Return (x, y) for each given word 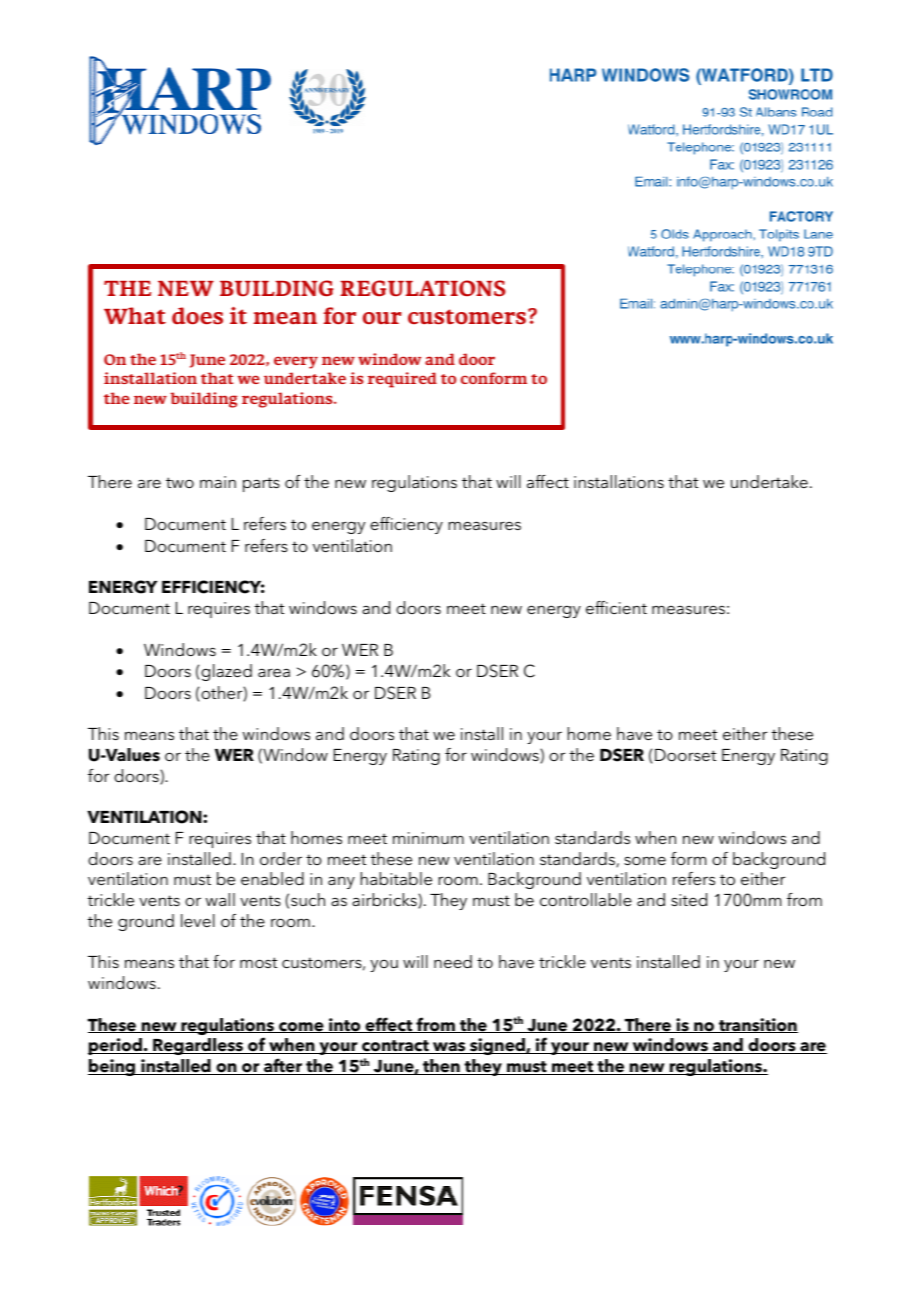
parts (261, 484)
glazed (226, 672)
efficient (616, 607)
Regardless (198, 1046)
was (449, 1048)
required (402, 380)
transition (757, 1025)
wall (220, 899)
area (274, 672)
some (645, 860)
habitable (396, 878)
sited (689, 899)
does (197, 316)
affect (548, 481)
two (180, 482)
